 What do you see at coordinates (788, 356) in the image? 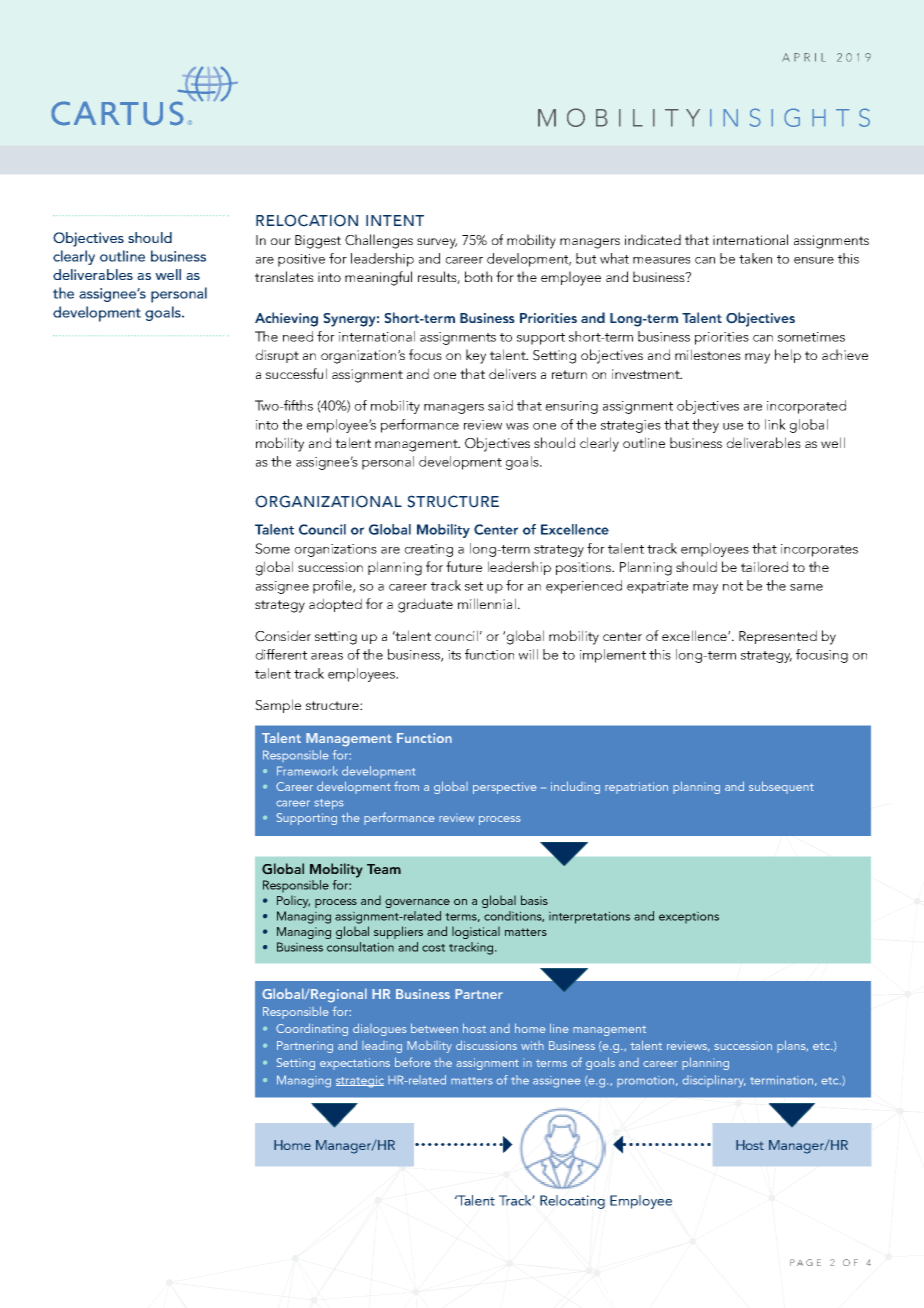
I see `help` at bounding box center [788, 356].
